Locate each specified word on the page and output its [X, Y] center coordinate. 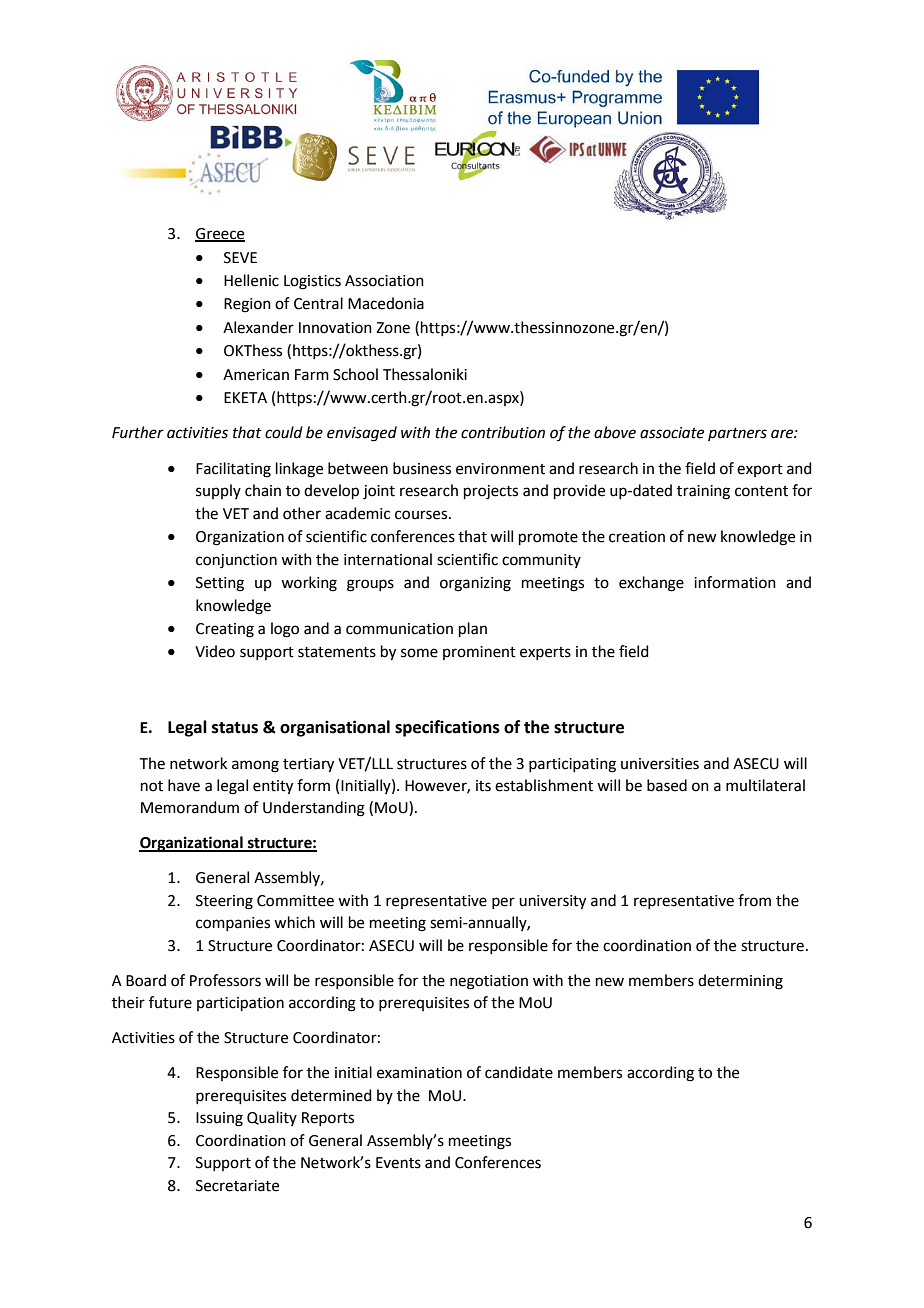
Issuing [219, 1119]
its [483, 786]
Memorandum [190, 807]
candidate [519, 1072]
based [667, 785]
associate [672, 433]
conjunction [236, 561]
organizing [475, 584]
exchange [651, 584]
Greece [220, 235]
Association [384, 281]
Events [398, 1163]
